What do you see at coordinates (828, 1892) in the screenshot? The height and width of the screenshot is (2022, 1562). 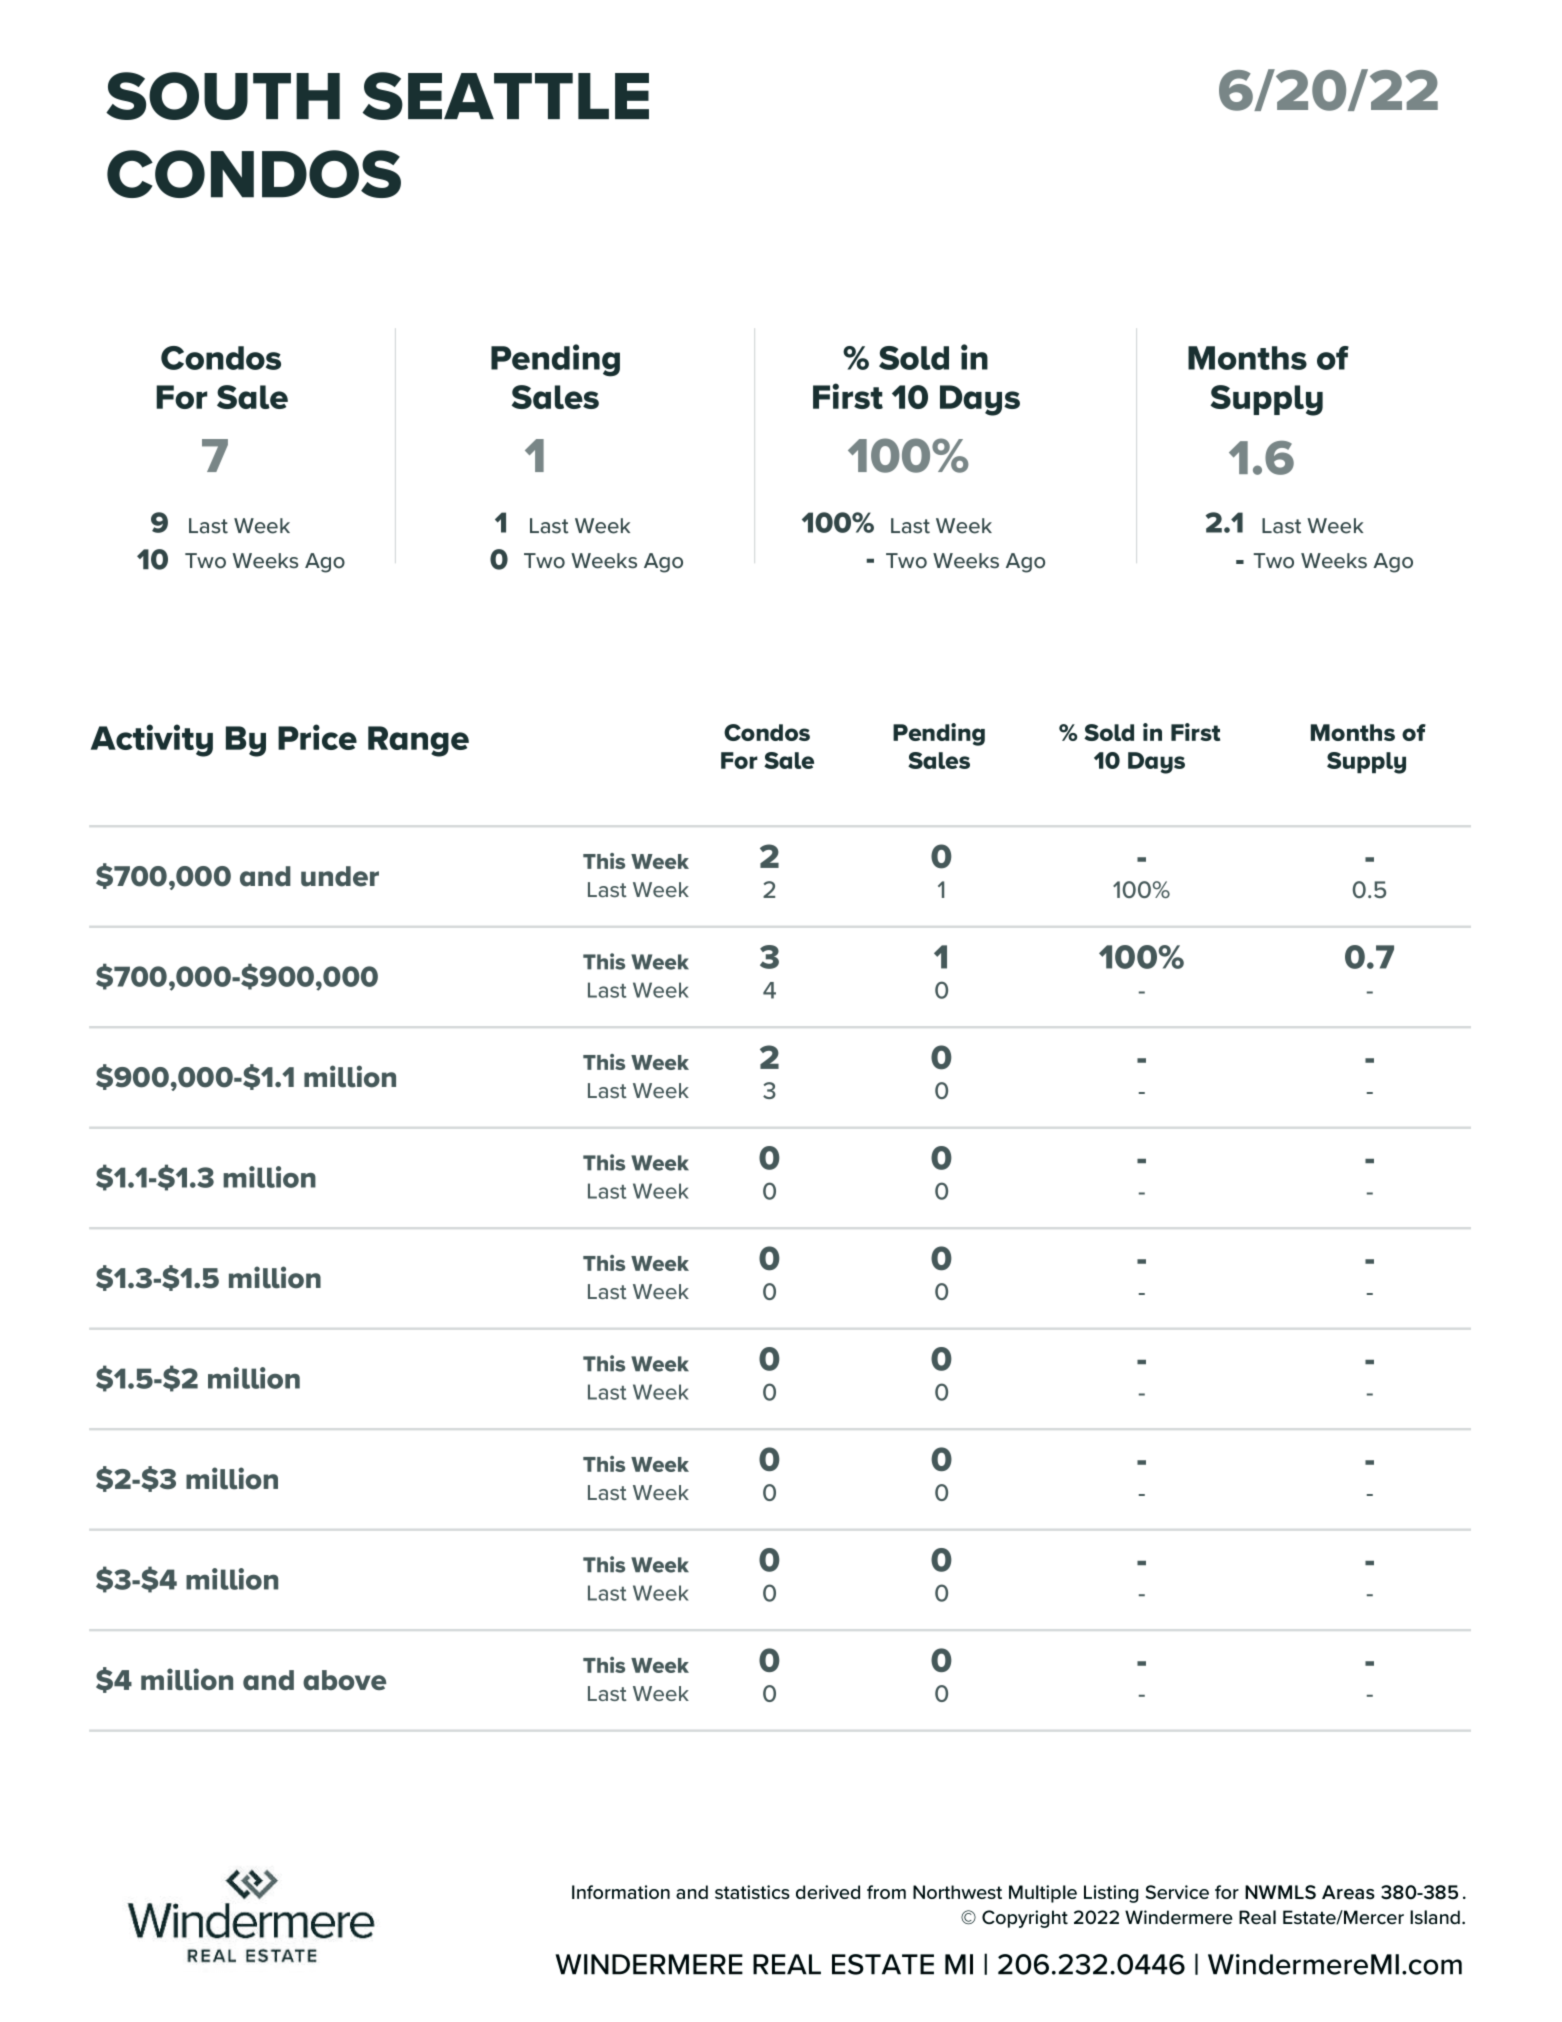 I see `derived` at bounding box center [828, 1892].
